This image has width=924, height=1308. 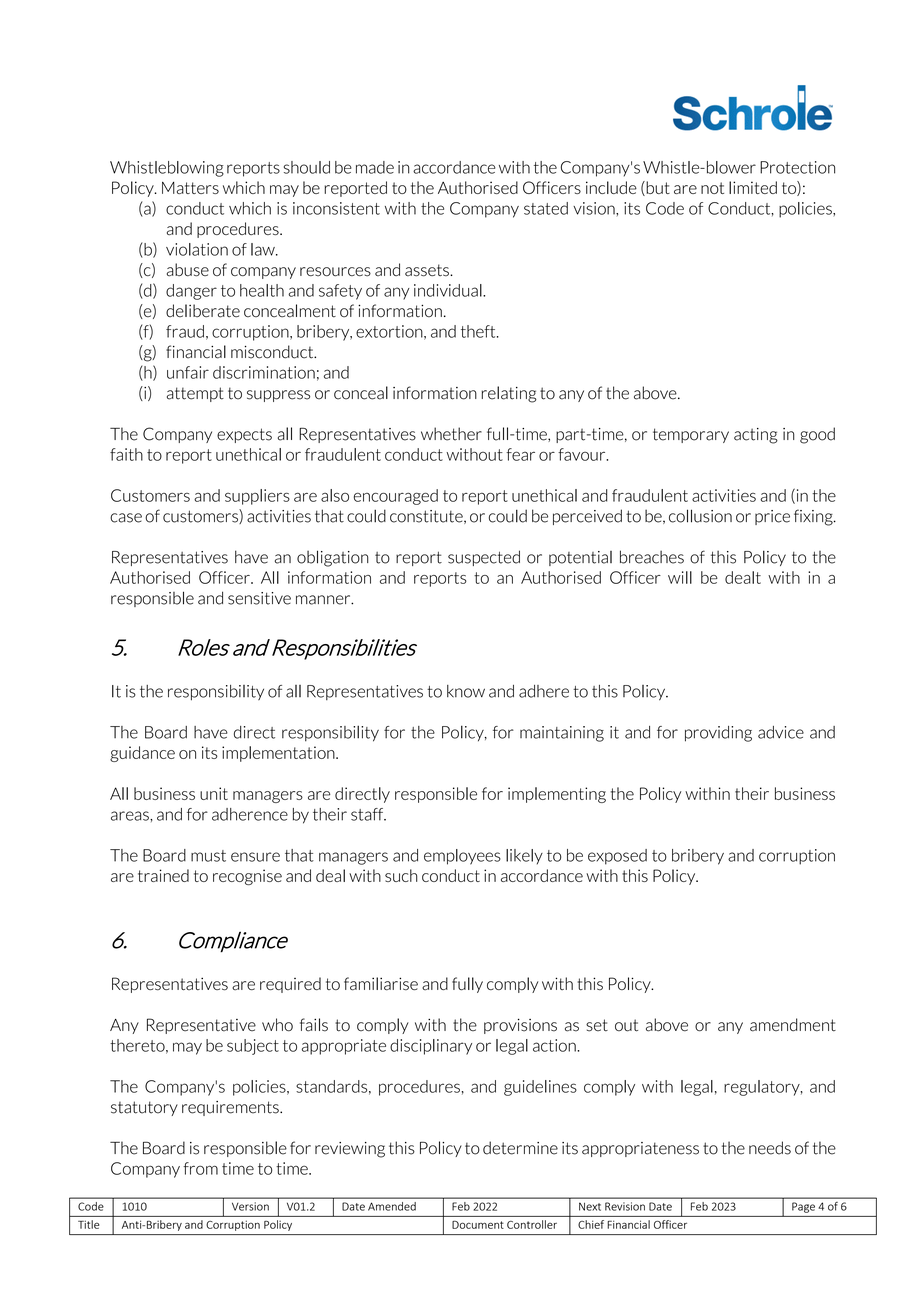 What do you see at coordinates (190, 188) in the image?
I see `Matters` at bounding box center [190, 188].
